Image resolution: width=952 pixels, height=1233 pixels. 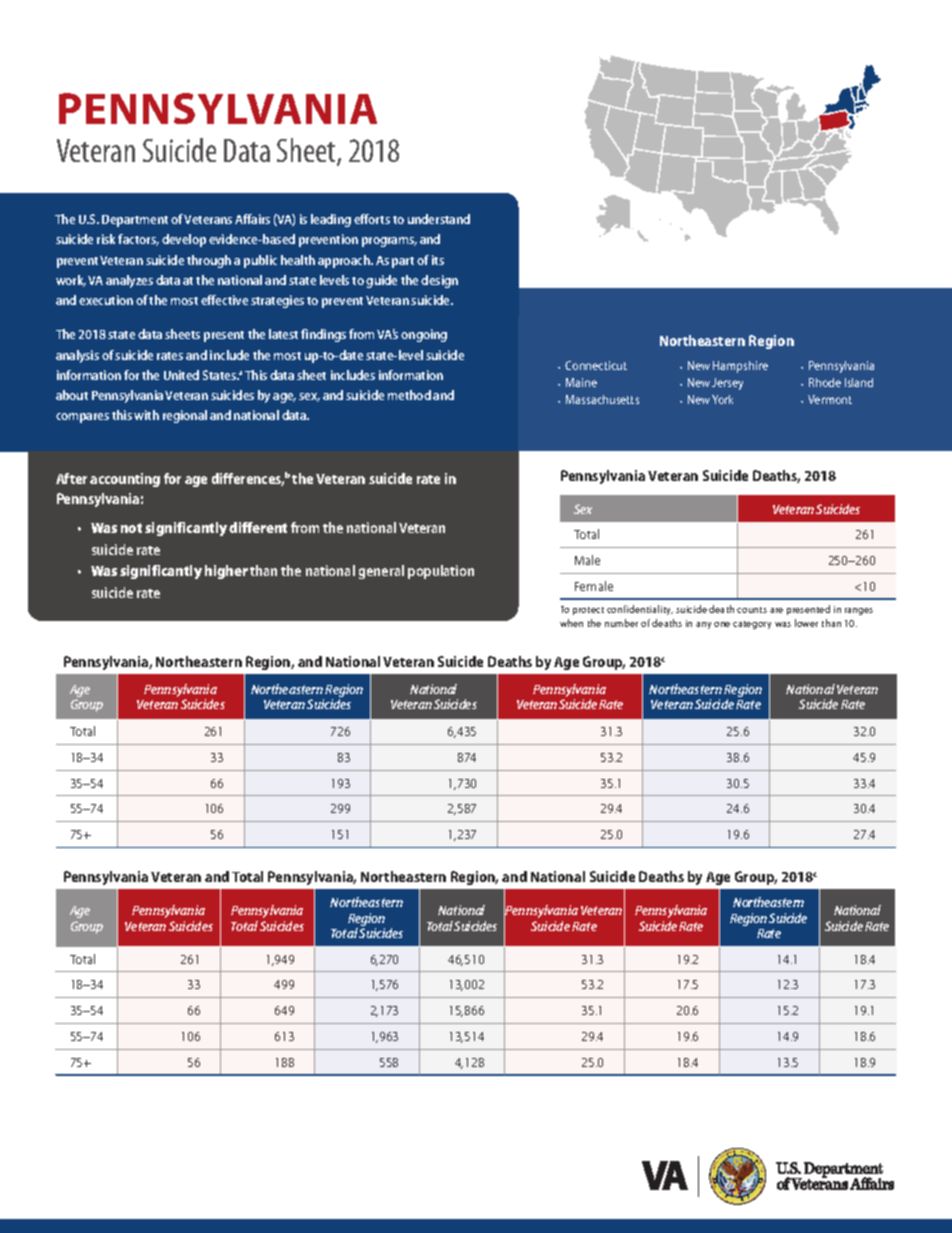 I want to click on when, so click(x=571, y=623).
